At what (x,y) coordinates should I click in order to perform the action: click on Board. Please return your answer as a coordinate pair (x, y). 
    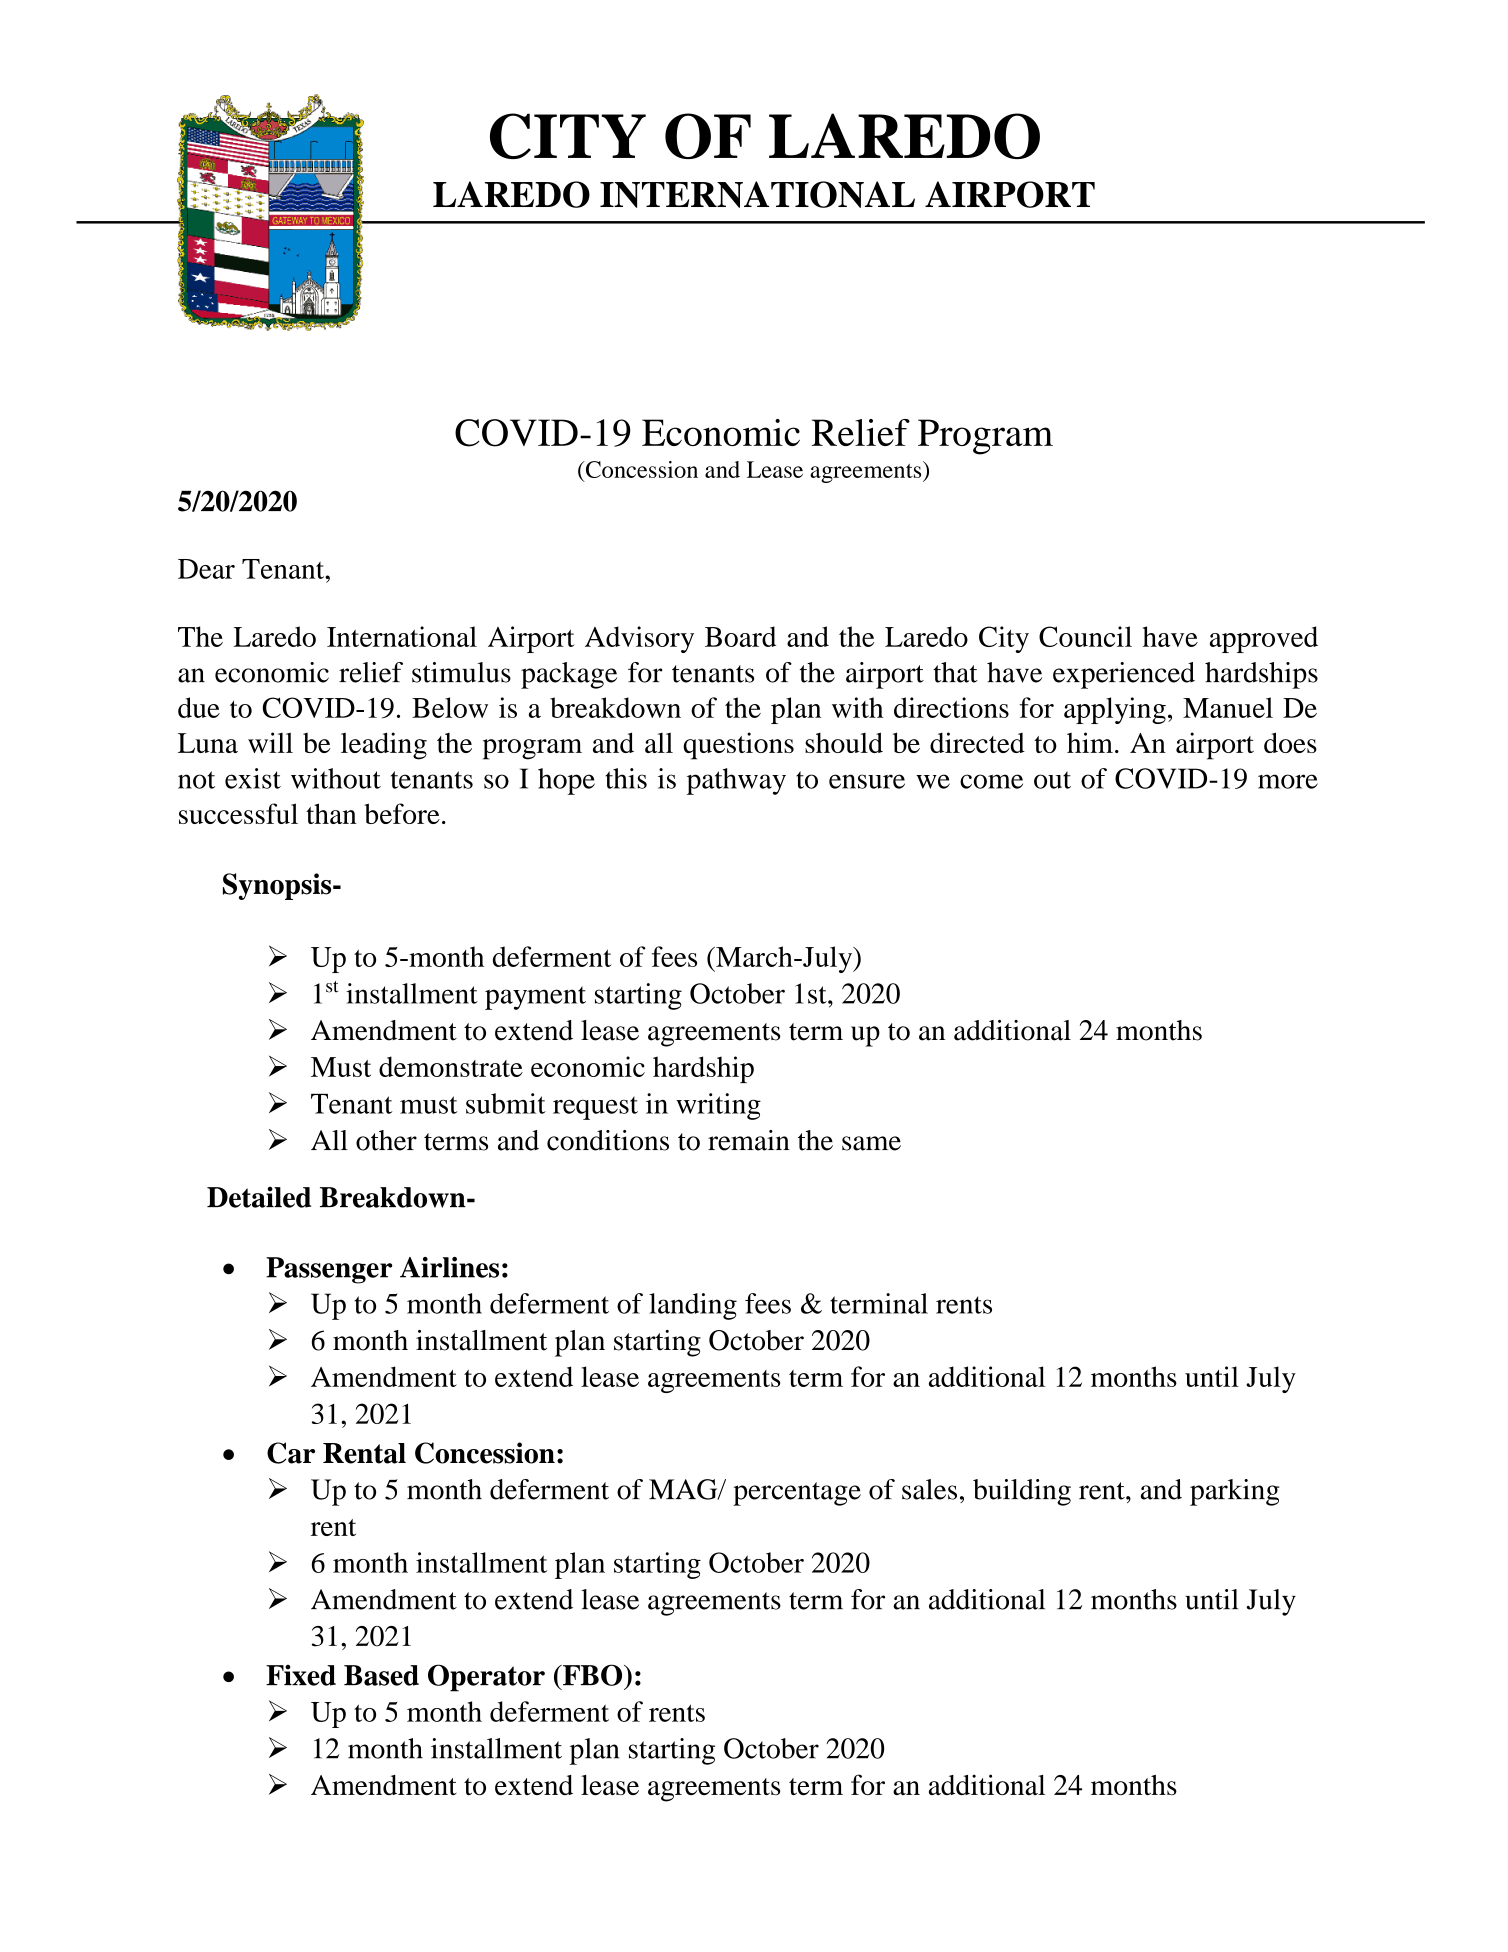
    Looking at the image, I should click on (740, 636).
